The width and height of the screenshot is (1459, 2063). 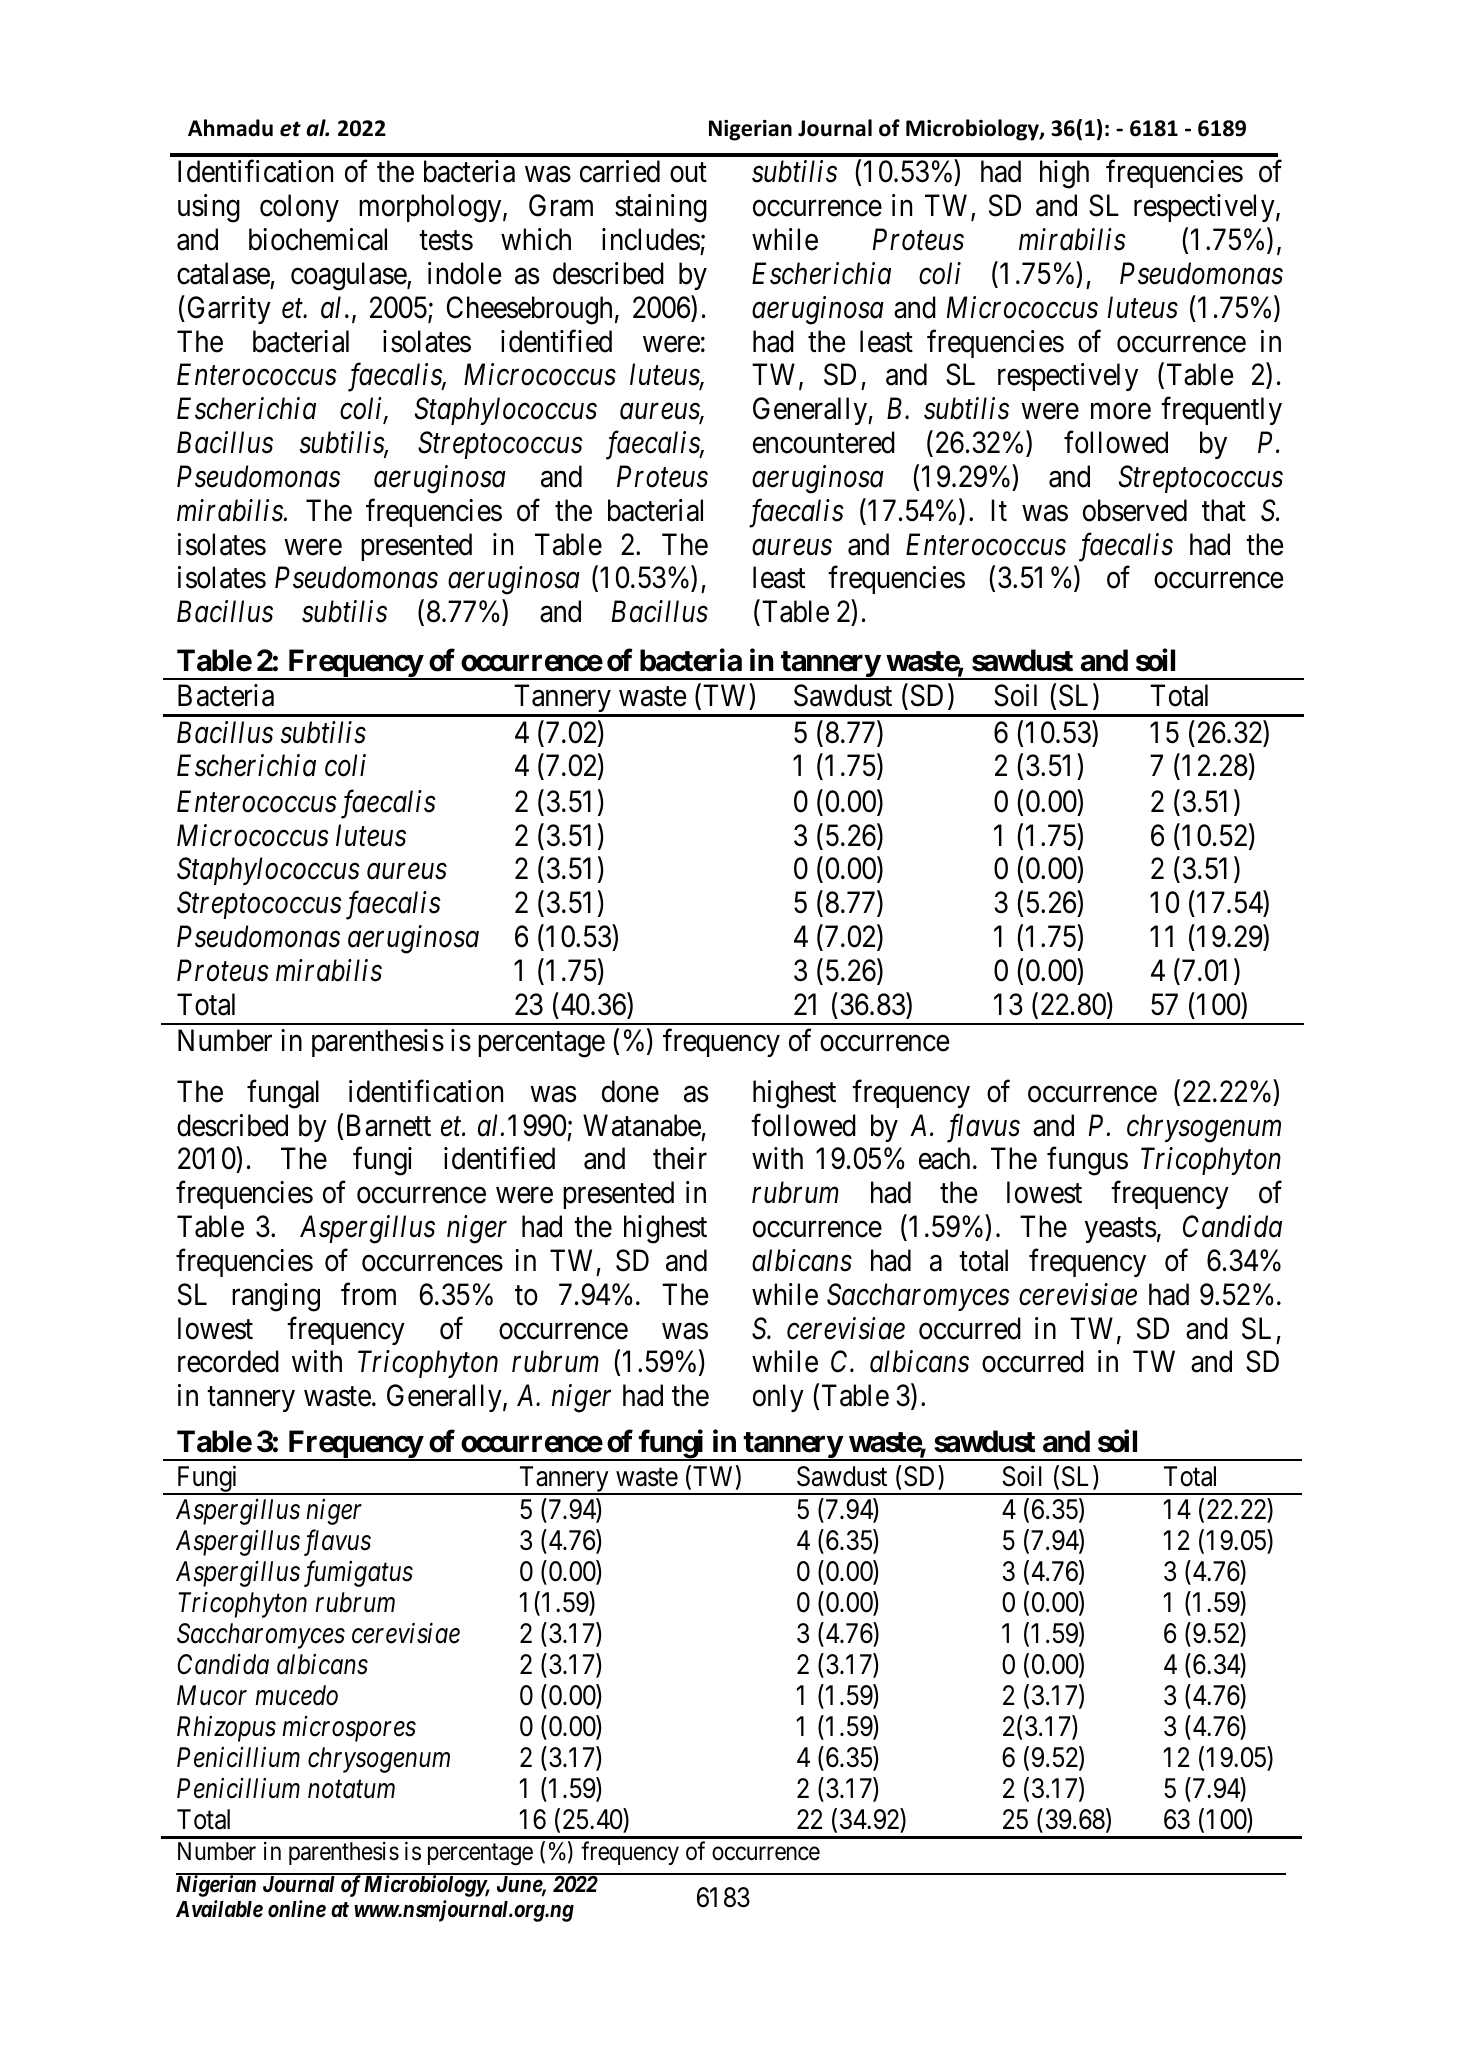 What do you see at coordinates (944, 1158) in the screenshot?
I see `each` at bounding box center [944, 1158].
